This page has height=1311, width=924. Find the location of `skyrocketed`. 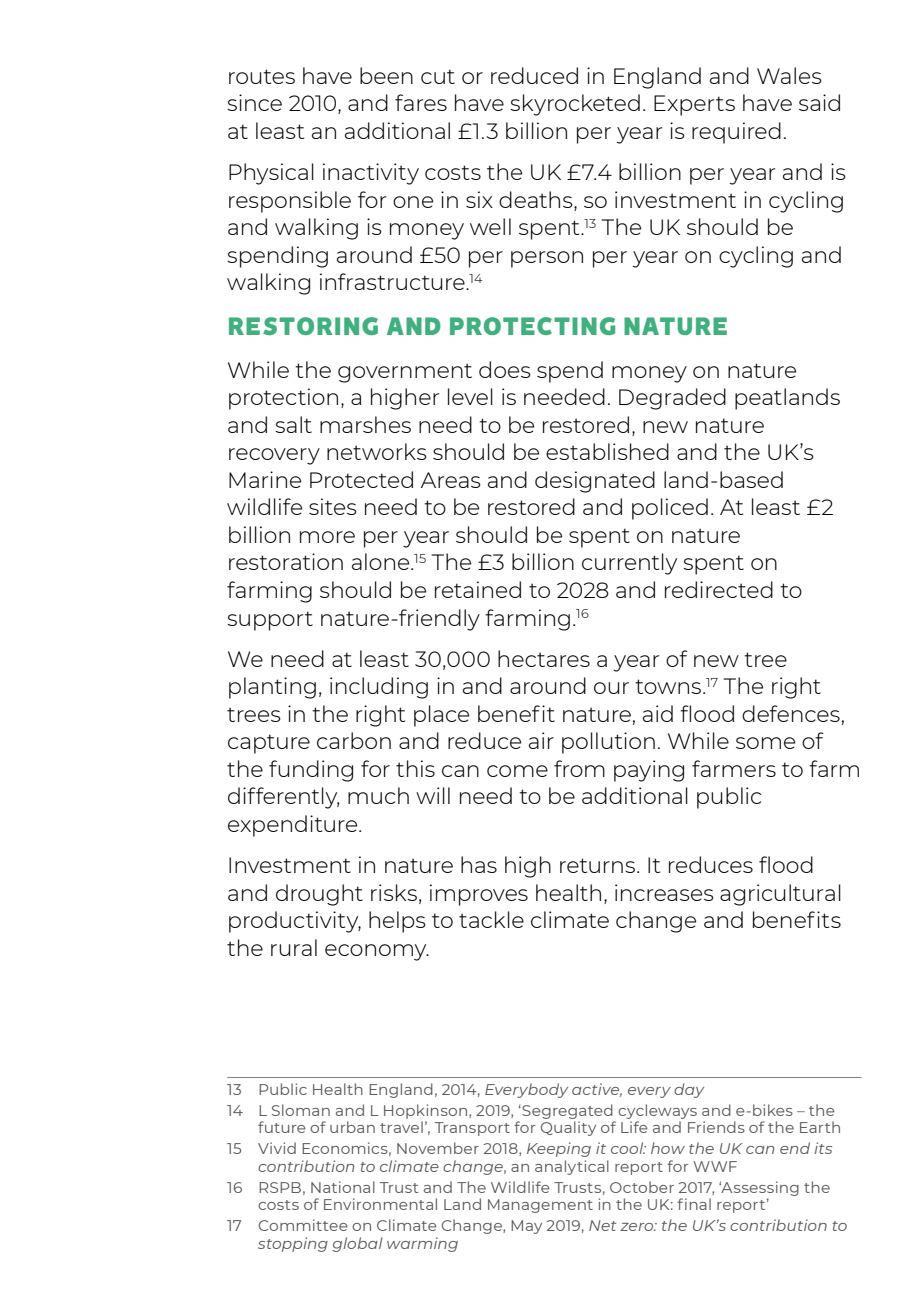

skyrocketed is located at coordinates (575, 105).
